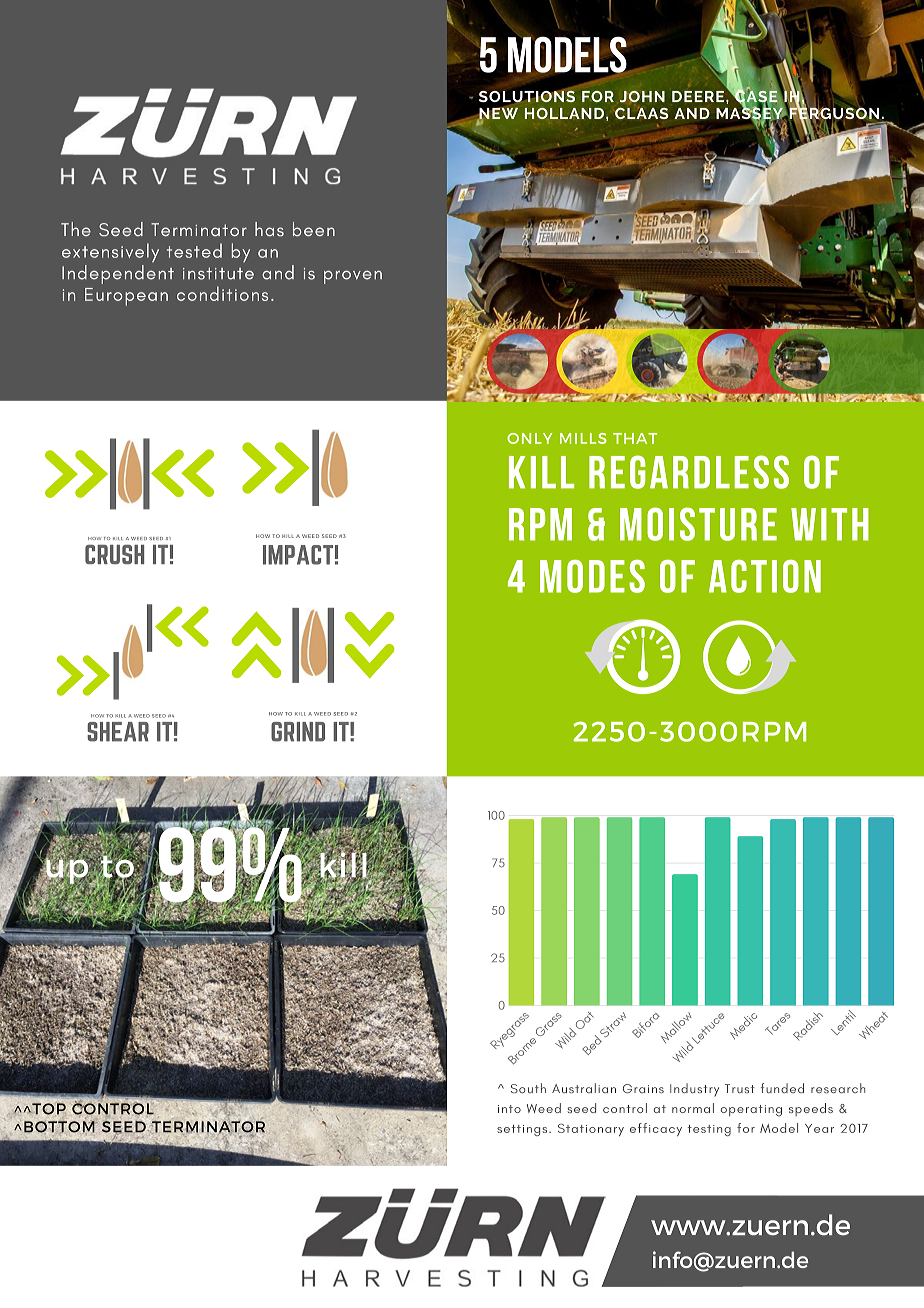 The height and width of the document is (1308, 924). What do you see at coordinates (60, 1127) in the document?
I see `BOTTOM` at bounding box center [60, 1127].
